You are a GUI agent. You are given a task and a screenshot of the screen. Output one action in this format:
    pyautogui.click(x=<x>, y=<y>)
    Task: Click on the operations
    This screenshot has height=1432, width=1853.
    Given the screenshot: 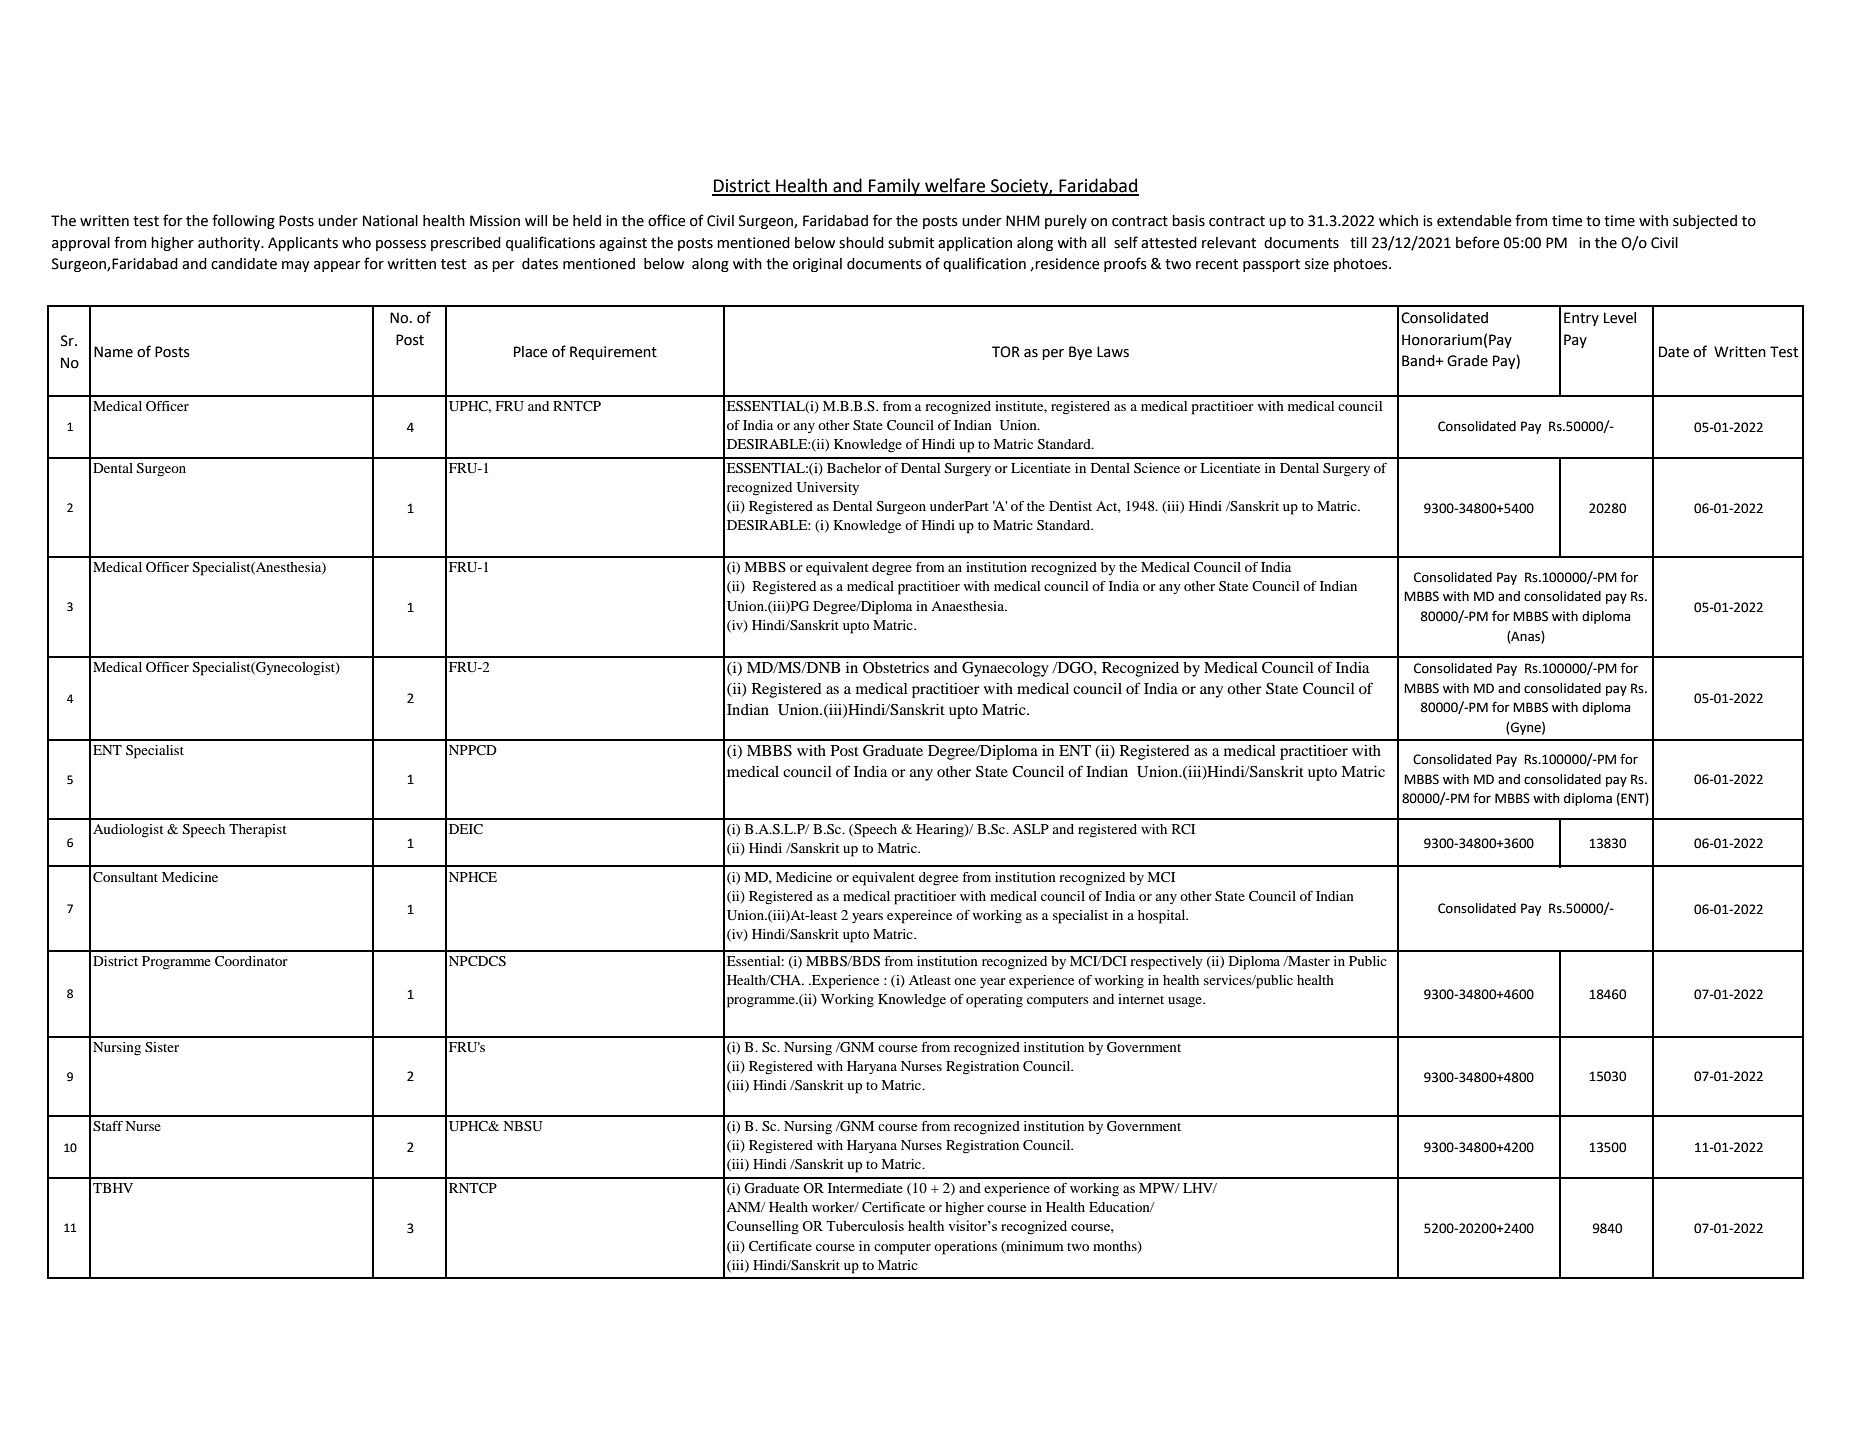 What is the action you would take?
    pyautogui.click(x=965, y=1248)
